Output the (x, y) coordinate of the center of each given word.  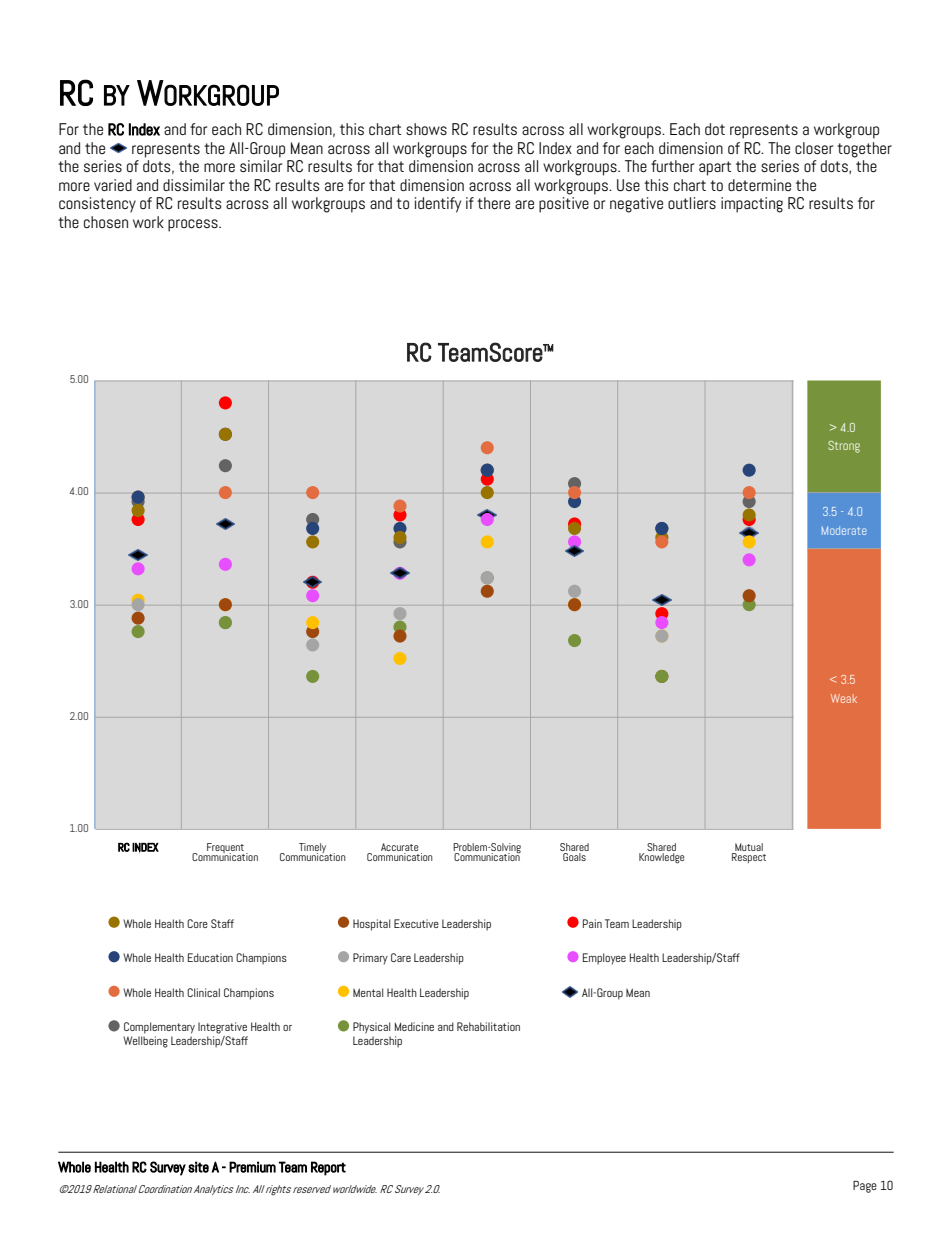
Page (865, 1187)
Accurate (400, 848)
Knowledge (662, 858)
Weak (844, 698)
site (198, 1167)
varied (113, 185)
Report (328, 1168)
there (493, 203)
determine (759, 185)
